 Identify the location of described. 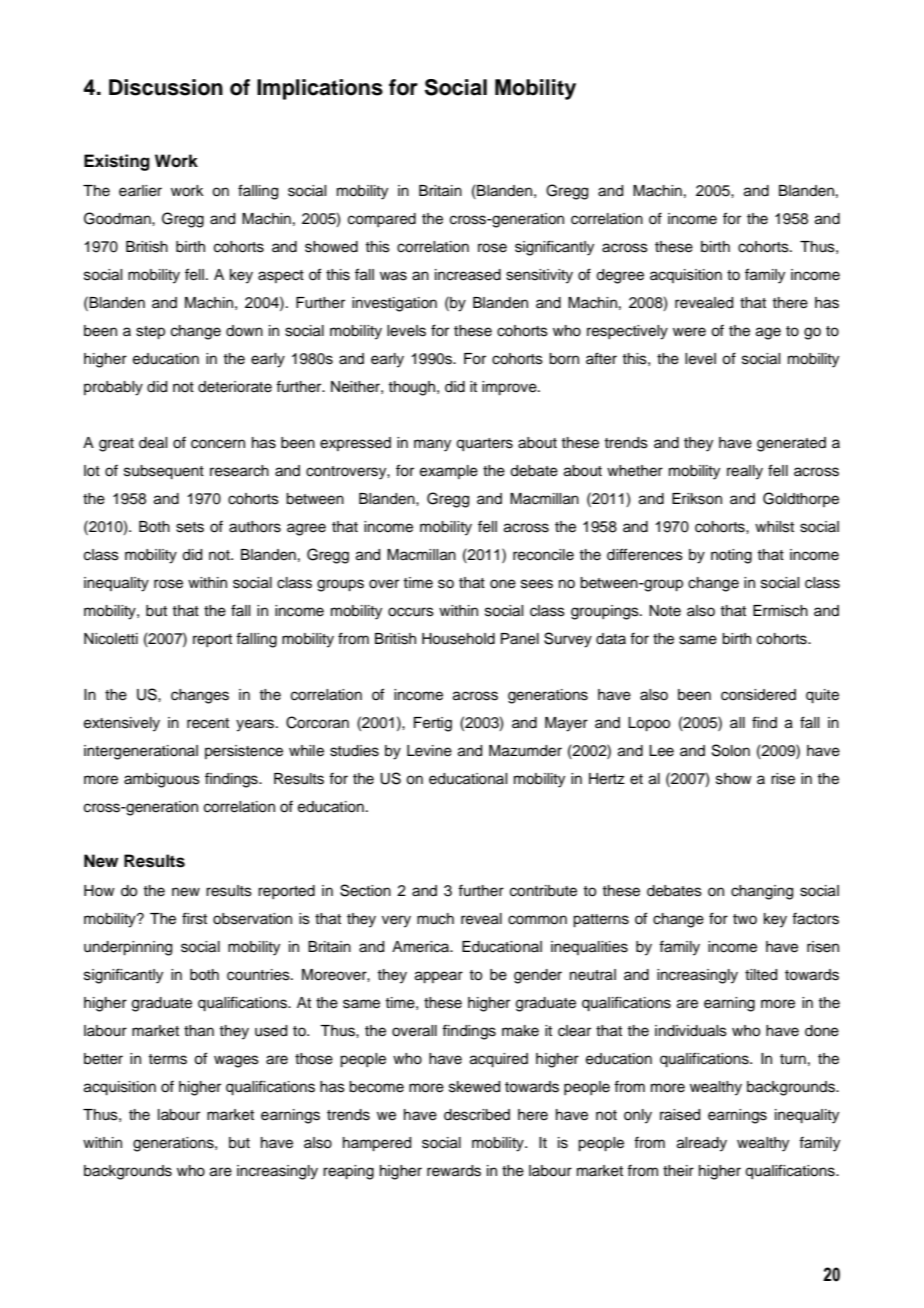
(477, 1115).
